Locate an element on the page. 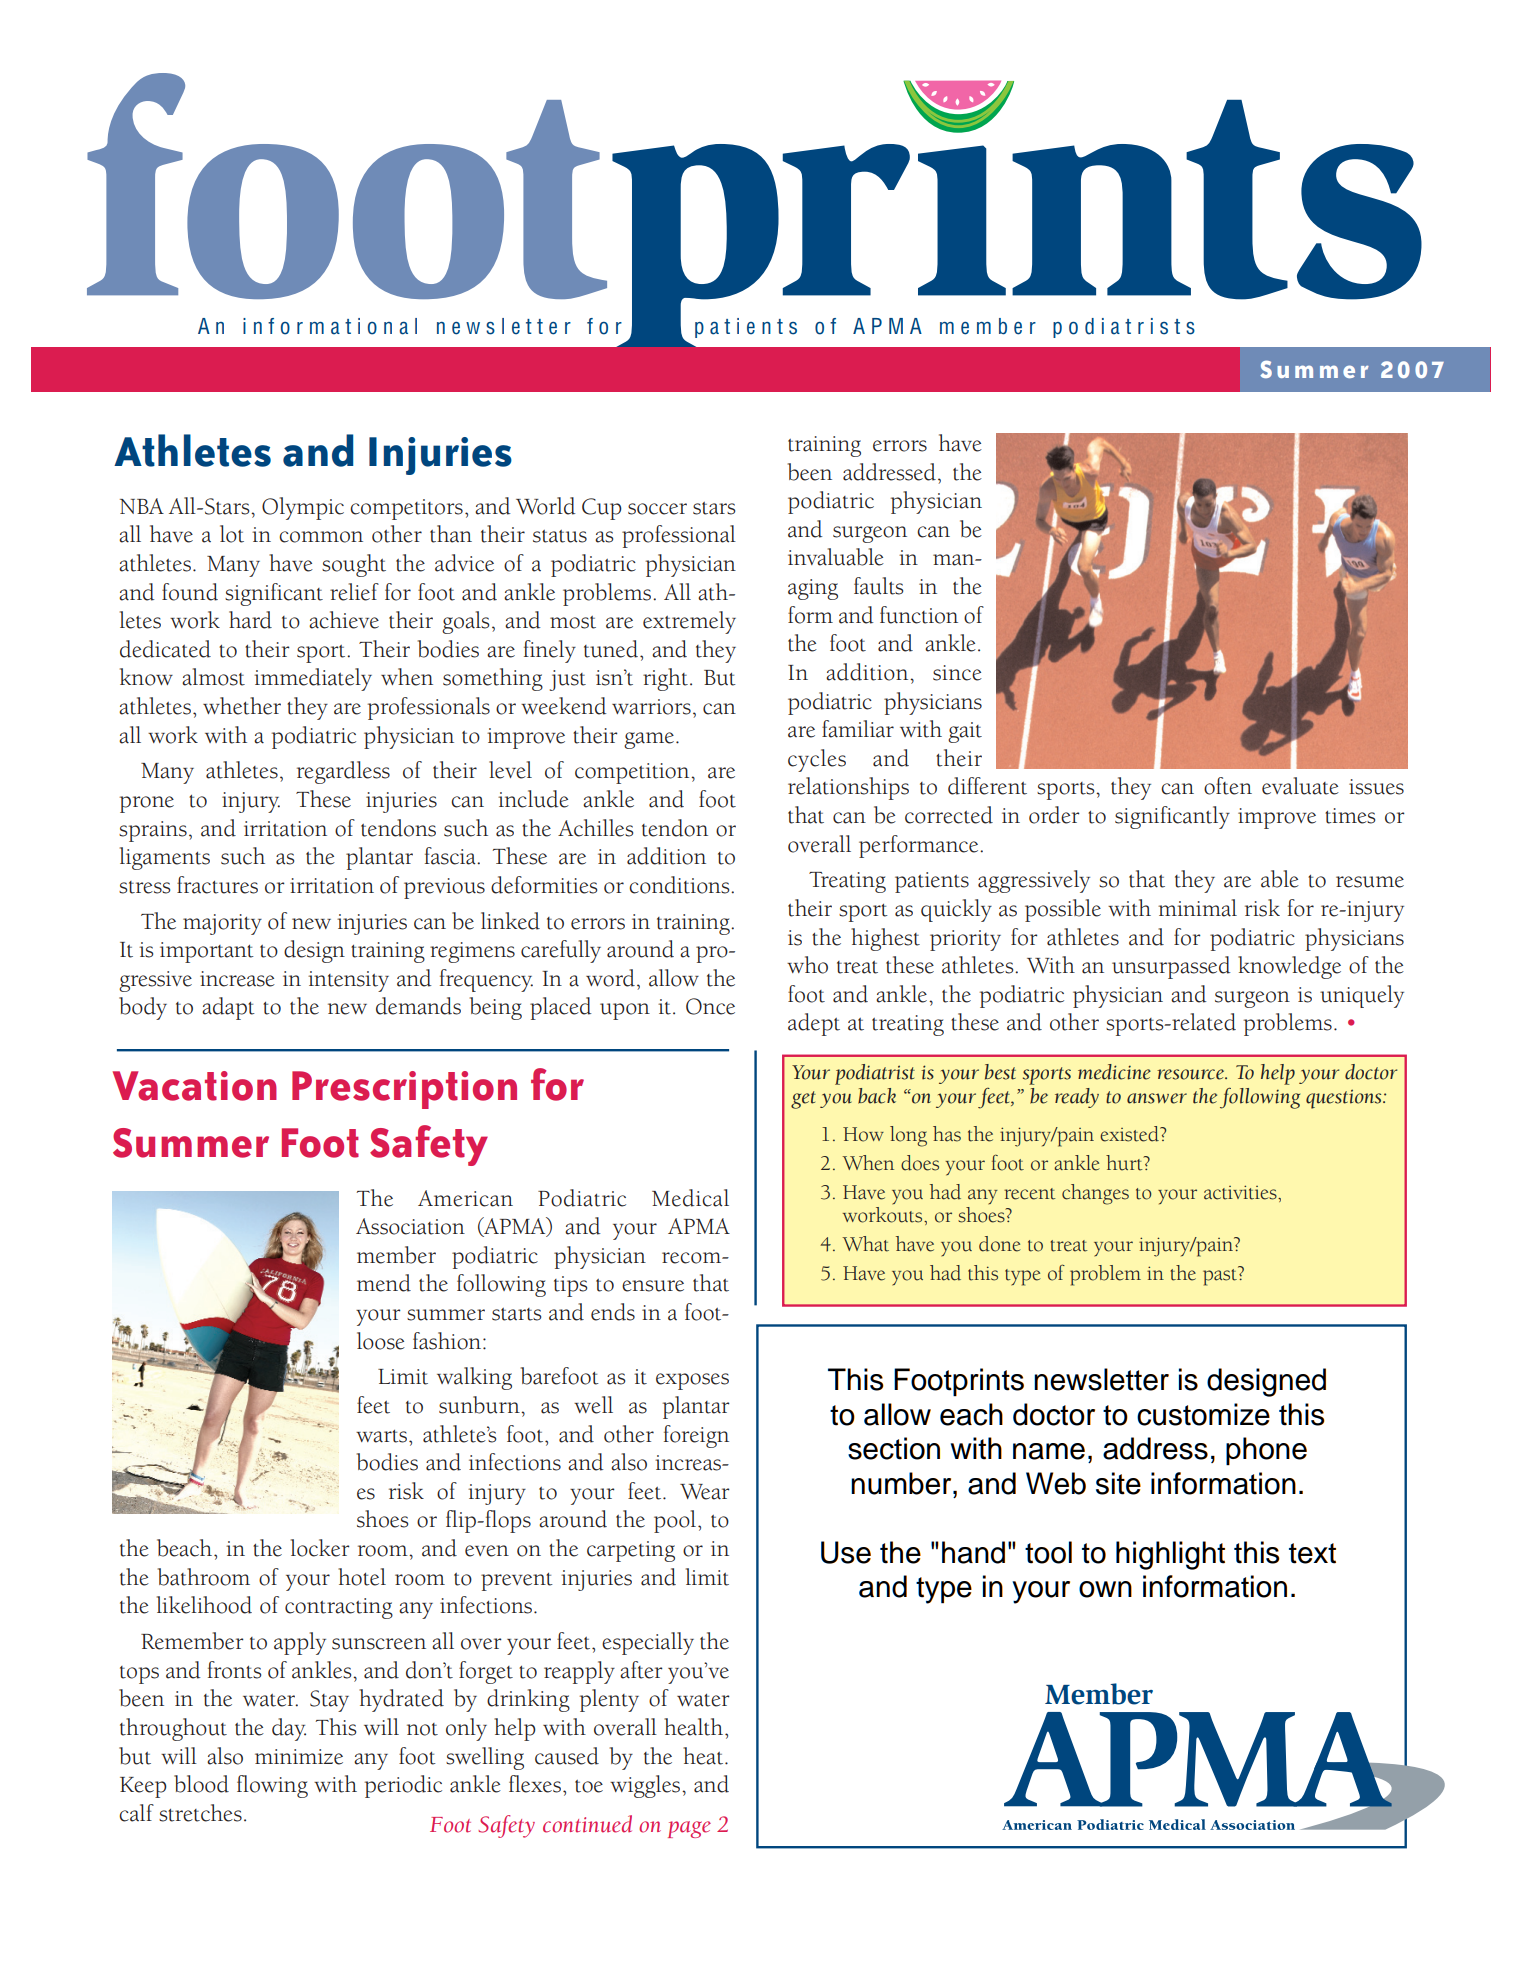  warts is located at coordinates (381, 1436).
